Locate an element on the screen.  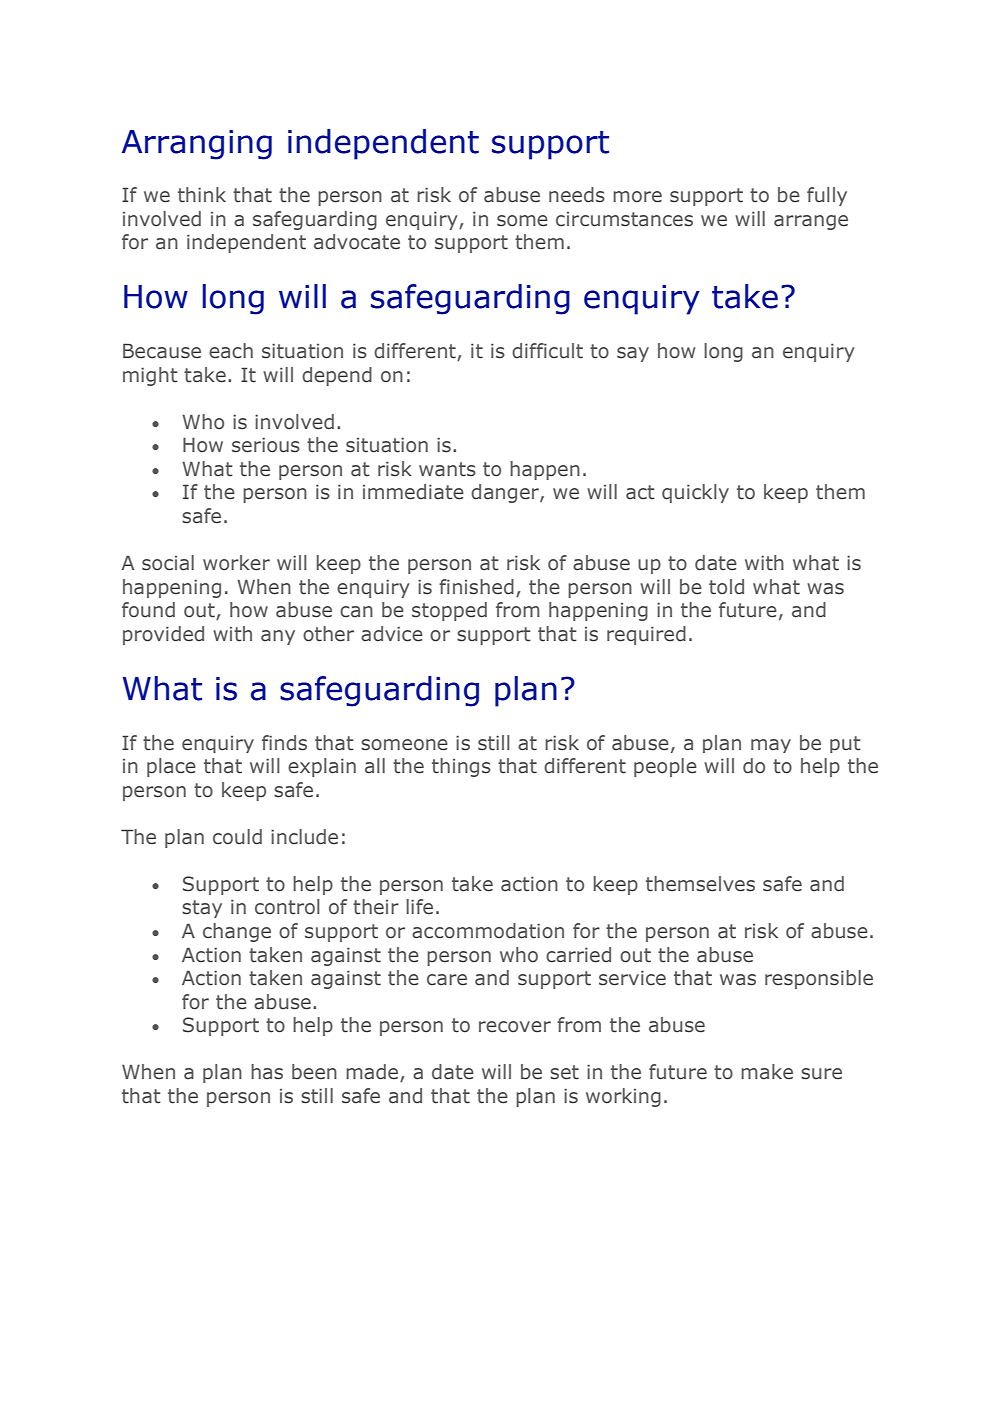
could is located at coordinates (237, 837).
